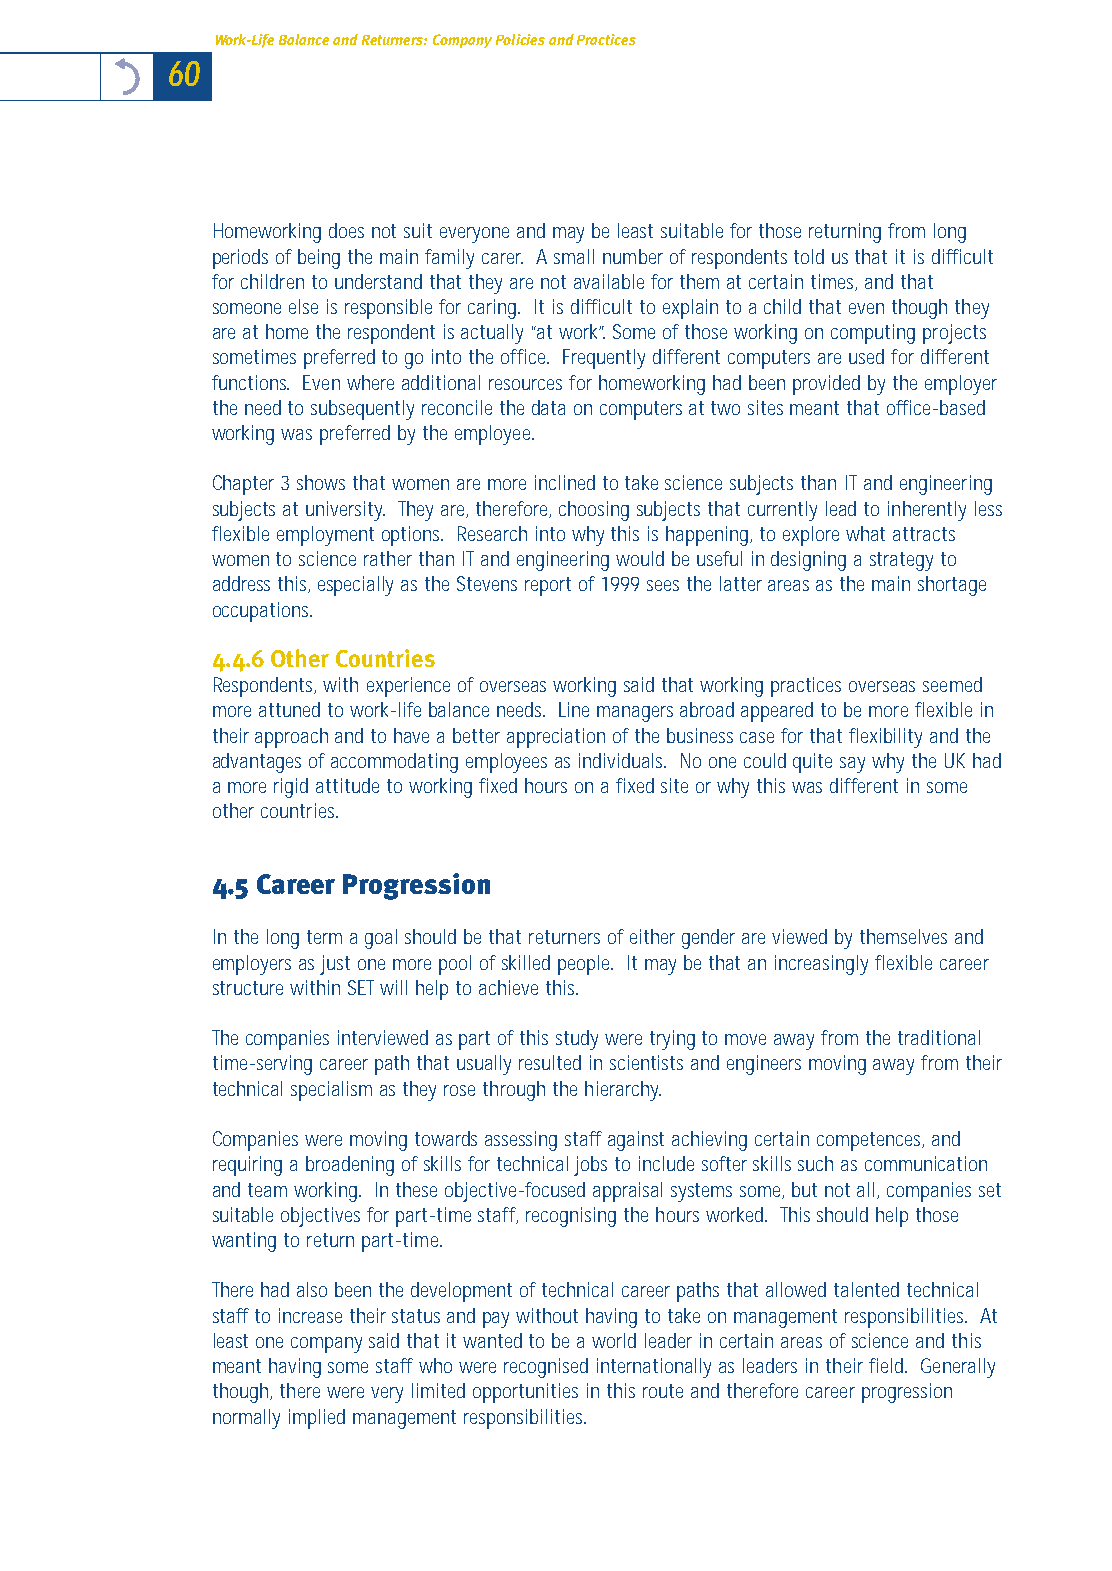 This screenshot has width=1112, height=1571. What do you see at coordinates (317, 1419) in the screenshot?
I see `implied` at bounding box center [317, 1419].
